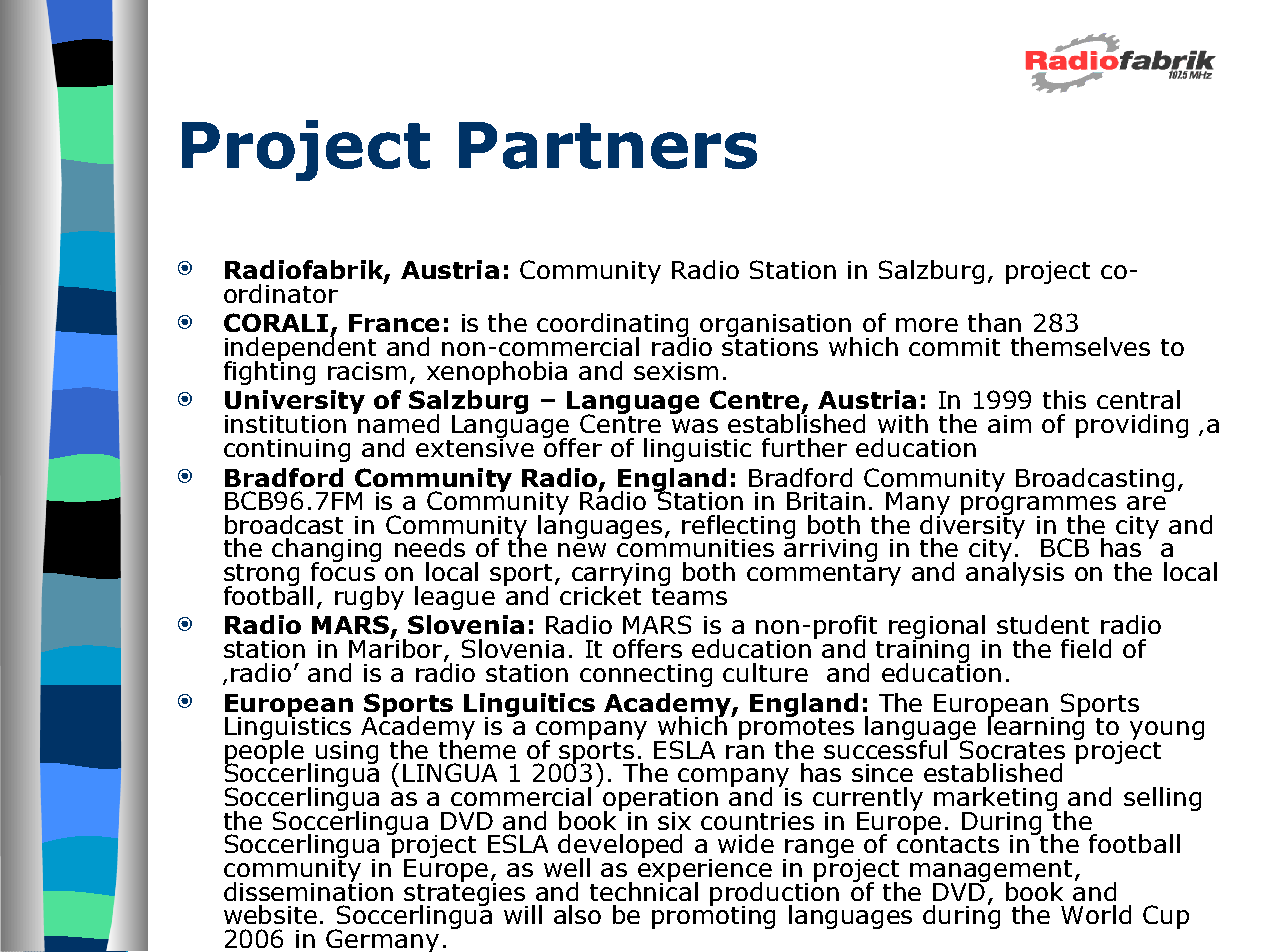  Describe the element at coordinates (326, 551) in the page. I see `changing` at that location.
